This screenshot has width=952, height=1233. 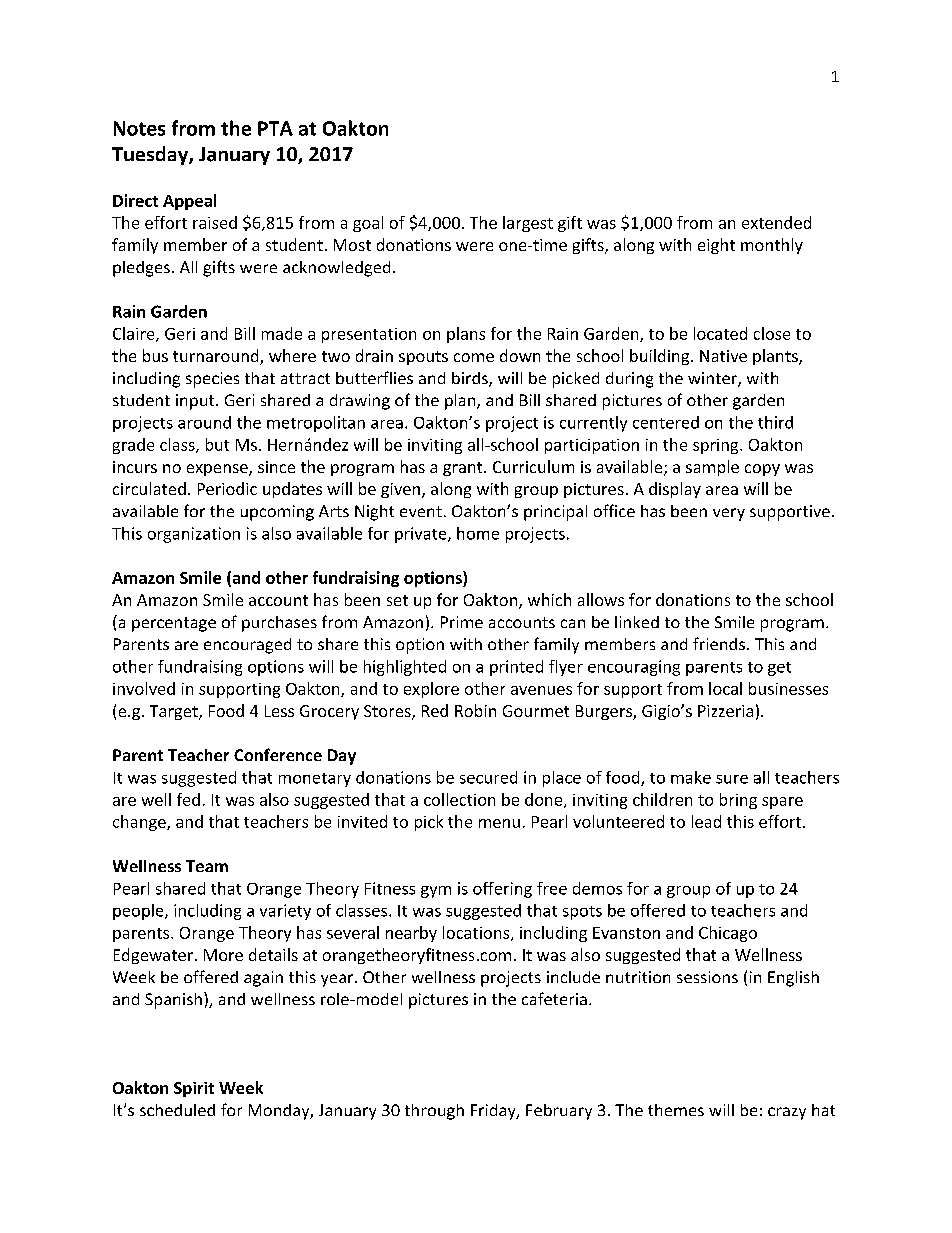 What do you see at coordinates (464, 469) in the screenshot?
I see `grant` at bounding box center [464, 469].
